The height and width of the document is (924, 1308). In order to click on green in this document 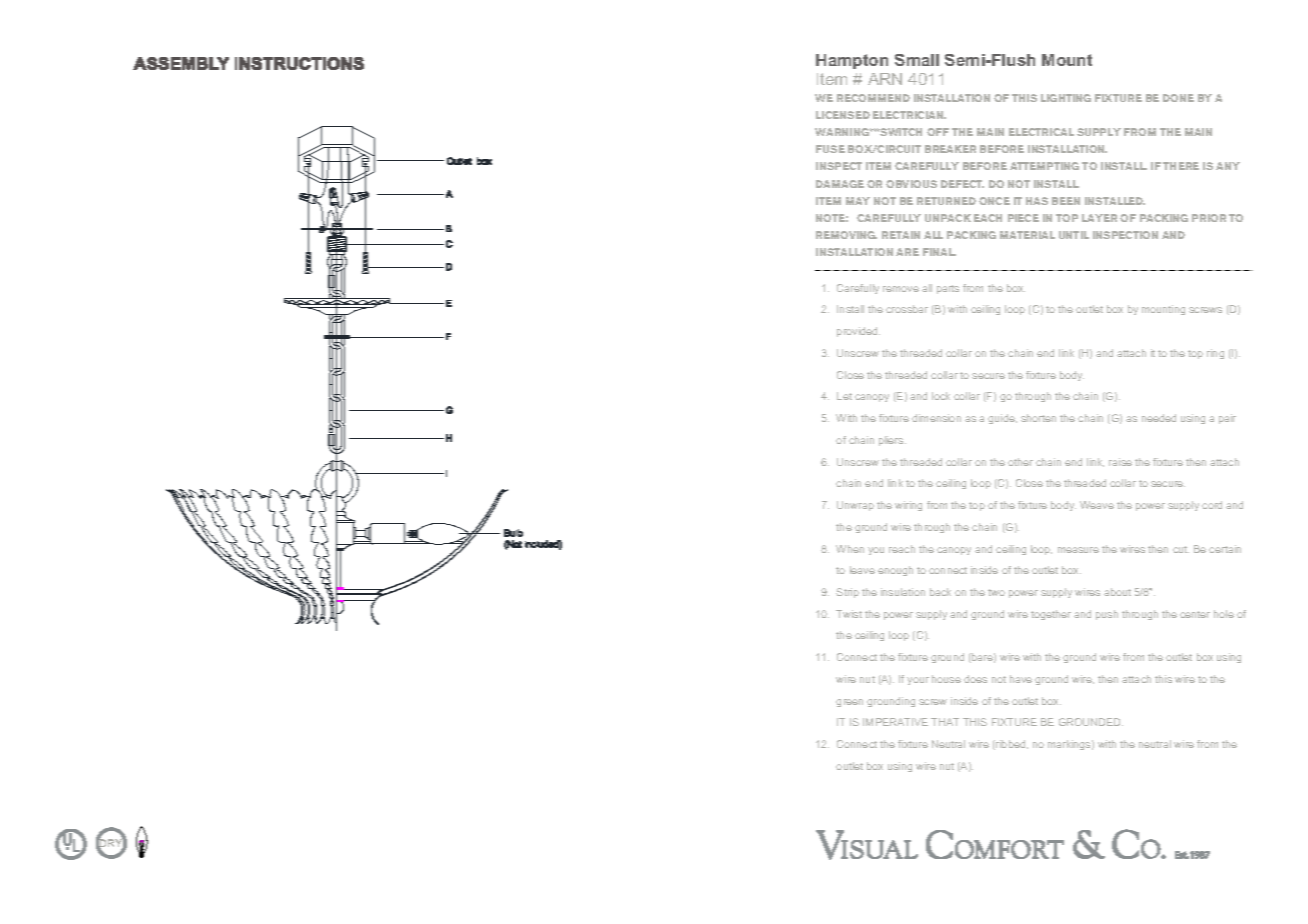, I will do `click(849, 703)`.
